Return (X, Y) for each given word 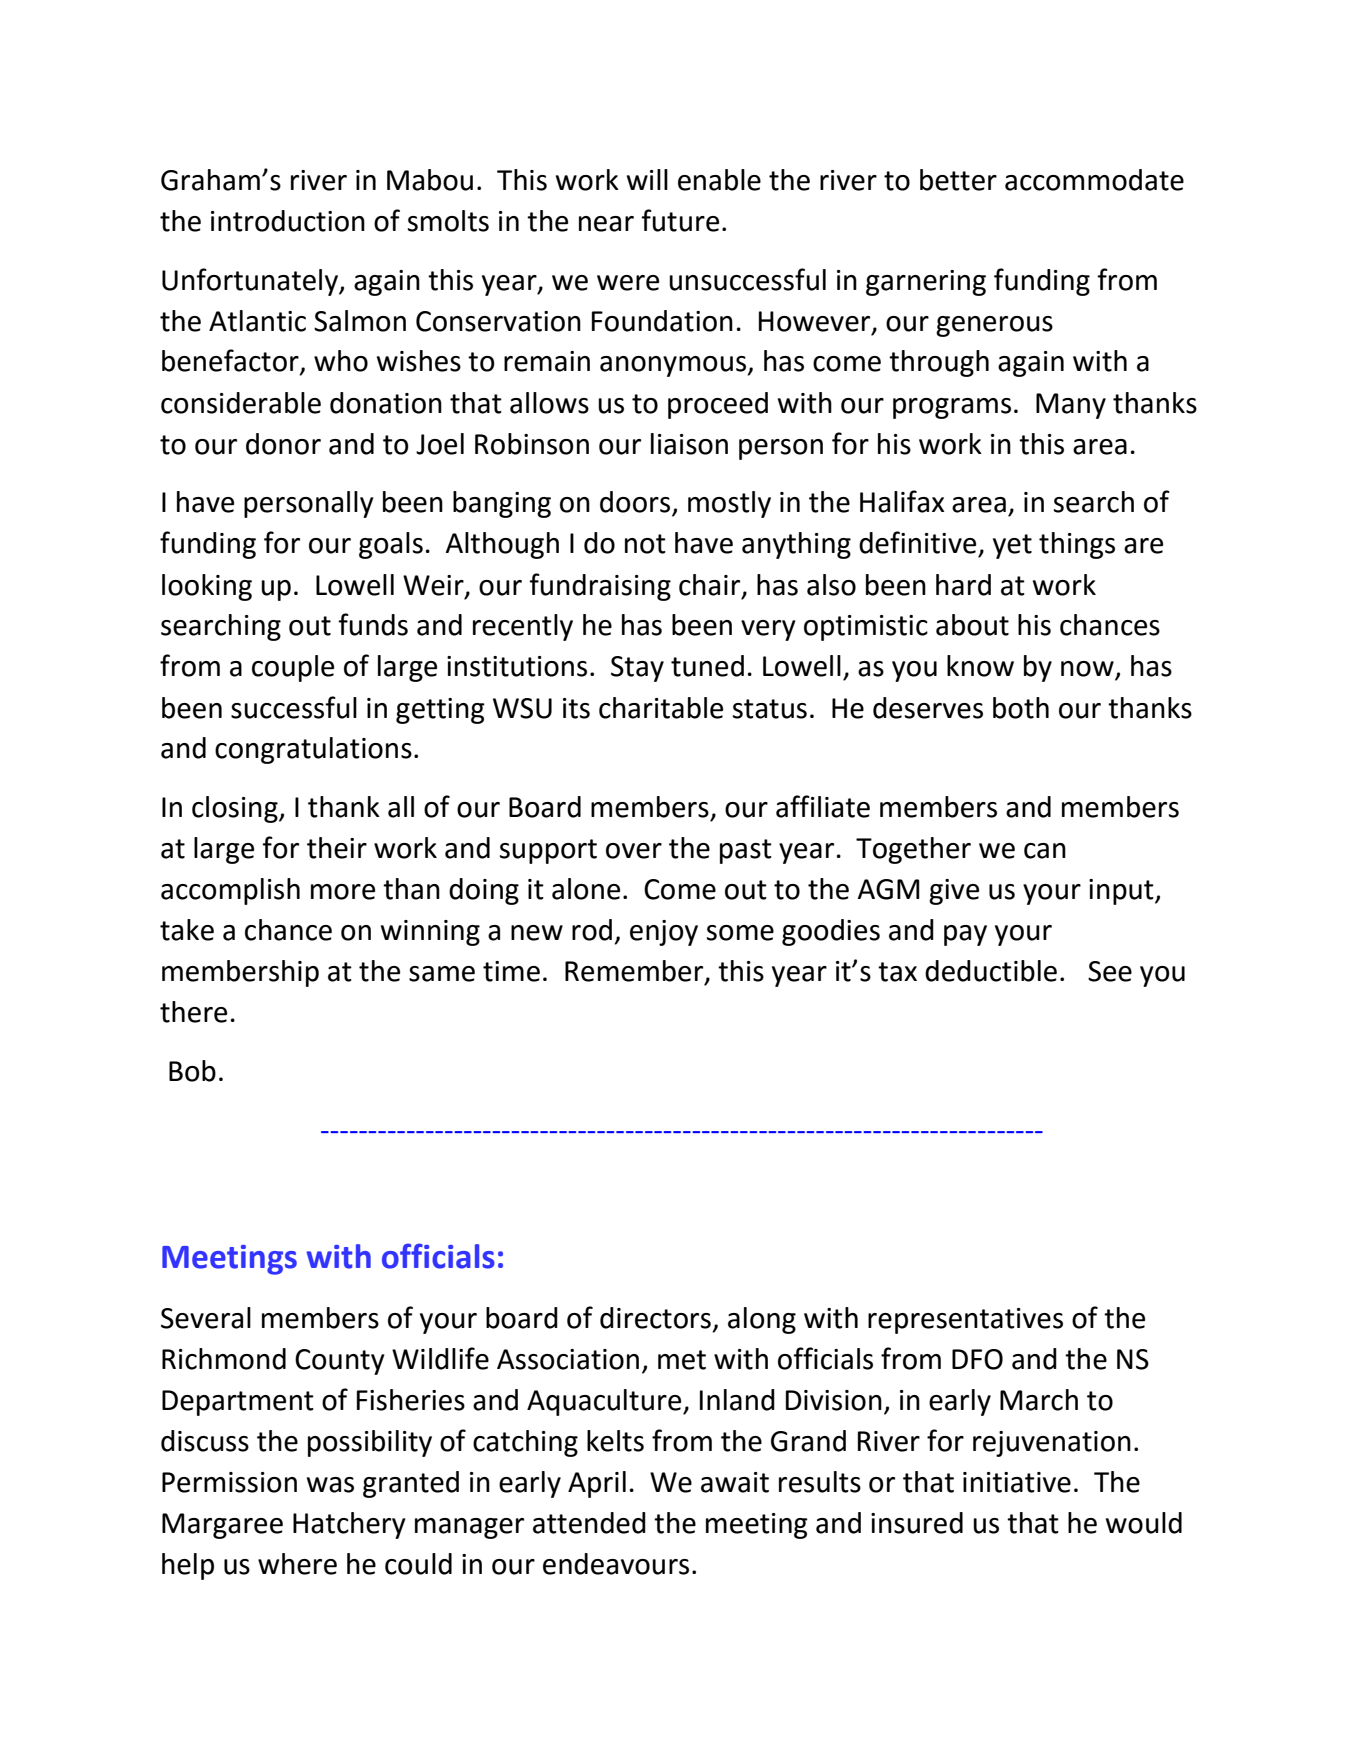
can (1045, 851)
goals (391, 545)
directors (655, 1318)
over (634, 851)
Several (206, 1318)
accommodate (1094, 180)
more (343, 892)
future (680, 220)
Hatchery (349, 1525)
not (645, 544)
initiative (1017, 1482)
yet (1012, 546)
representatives (965, 1321)
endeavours (616, 1564)
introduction (288, 221)
